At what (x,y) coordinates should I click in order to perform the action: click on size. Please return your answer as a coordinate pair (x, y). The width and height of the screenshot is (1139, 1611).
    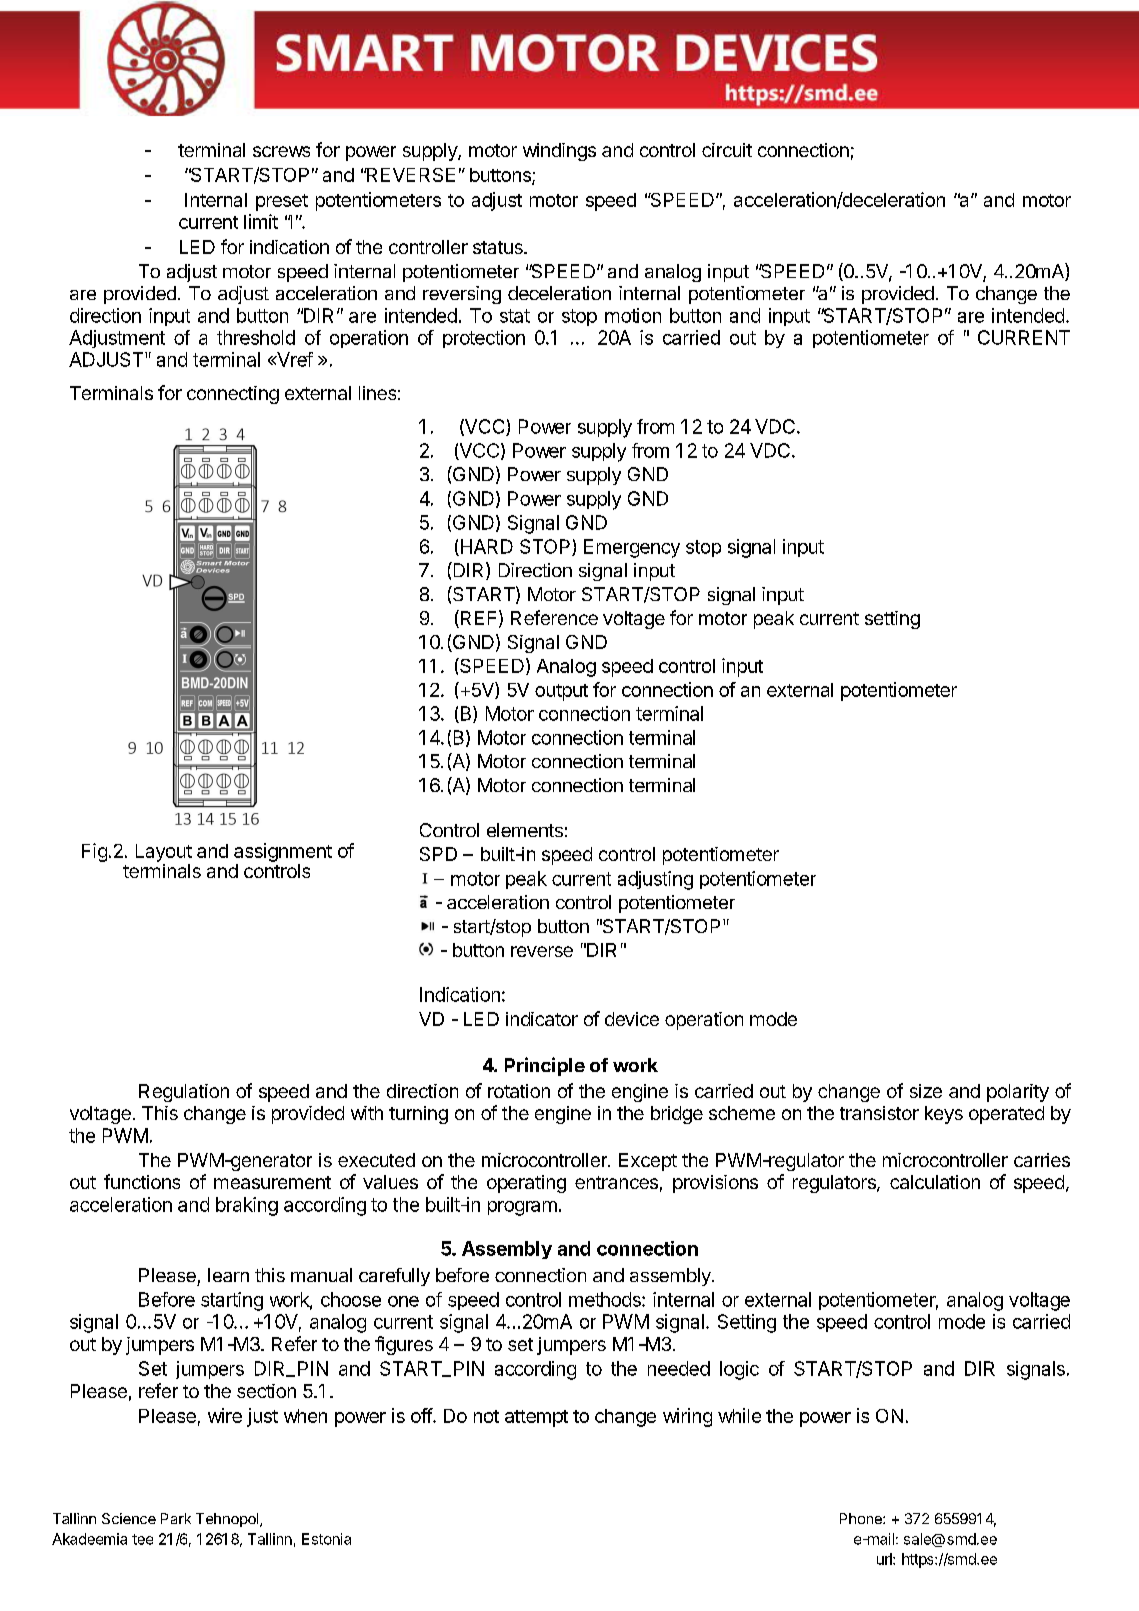
    Looking at the image, I should click on (926, 1091).
